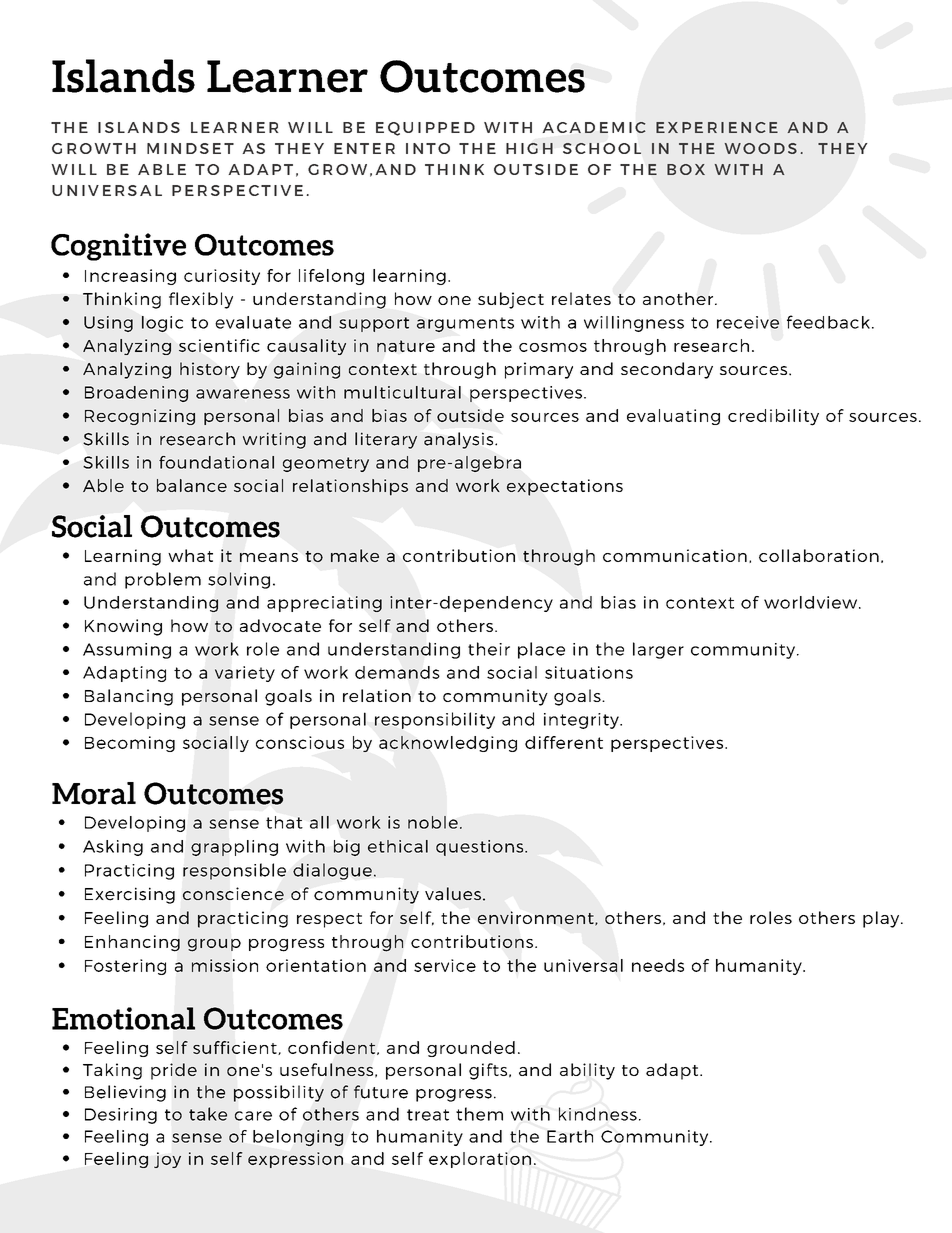  I want to click on Balancing, so click(129, 697).
